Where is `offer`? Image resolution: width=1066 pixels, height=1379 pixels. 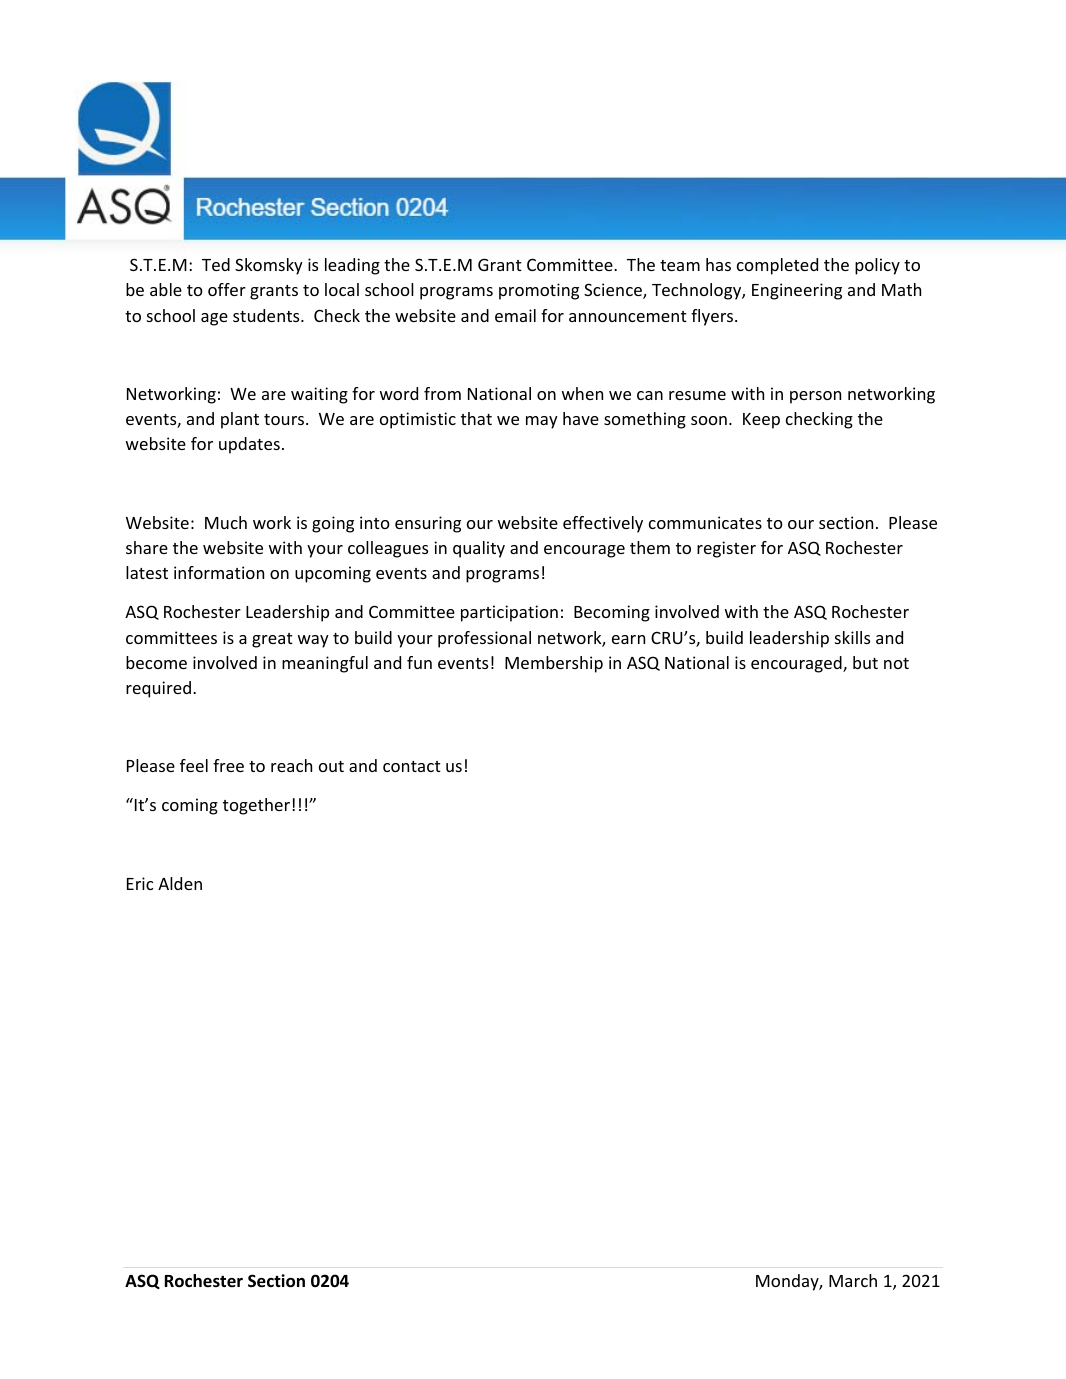
offer is located at coordinates (227, 289).
